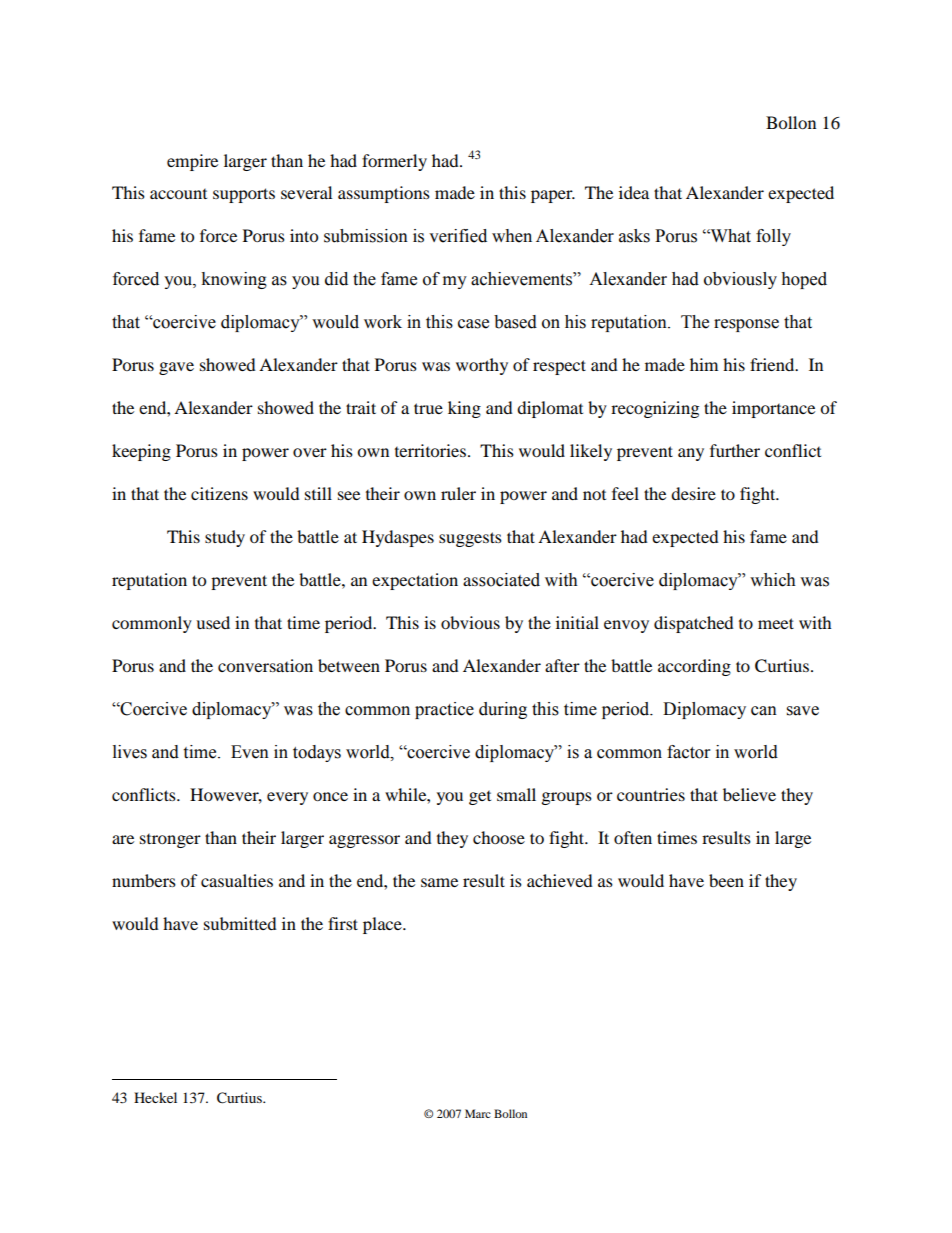 This screenshot has width=952, height=1233. Describe the element at coordinates (480, 798) in the screenshot. I see `get` at that location.
